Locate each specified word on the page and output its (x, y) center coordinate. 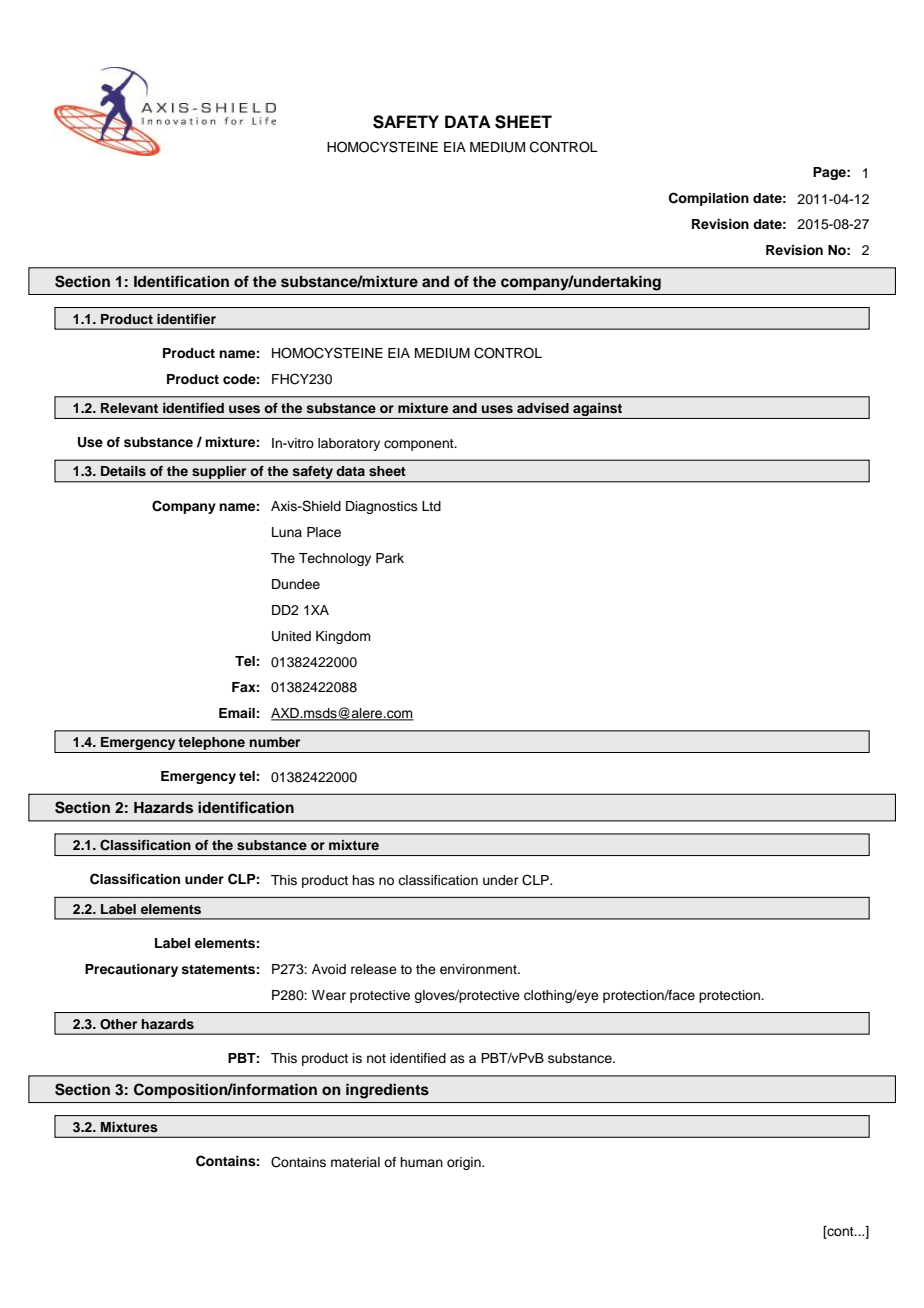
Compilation (709, 199)
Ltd (431, 506)
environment (479, 969)
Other (118, 1024)
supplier (219, 474)
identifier (186, 319)
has (363, 880)
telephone (211, 743)
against (598, 411)
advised (543, 408)
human (421, 1162)
